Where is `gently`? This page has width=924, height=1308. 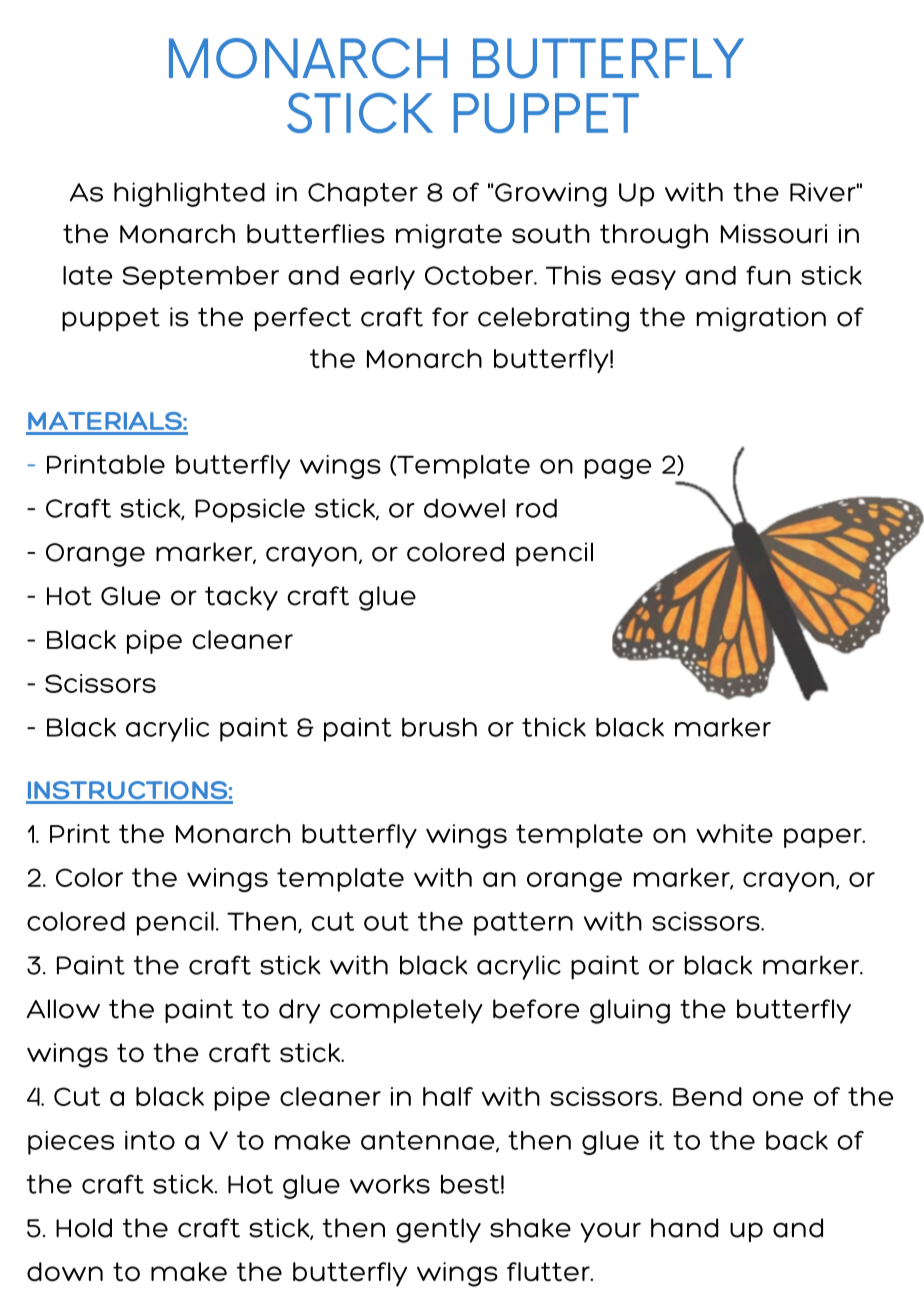 gently is located at coordinates (438, 1230).
